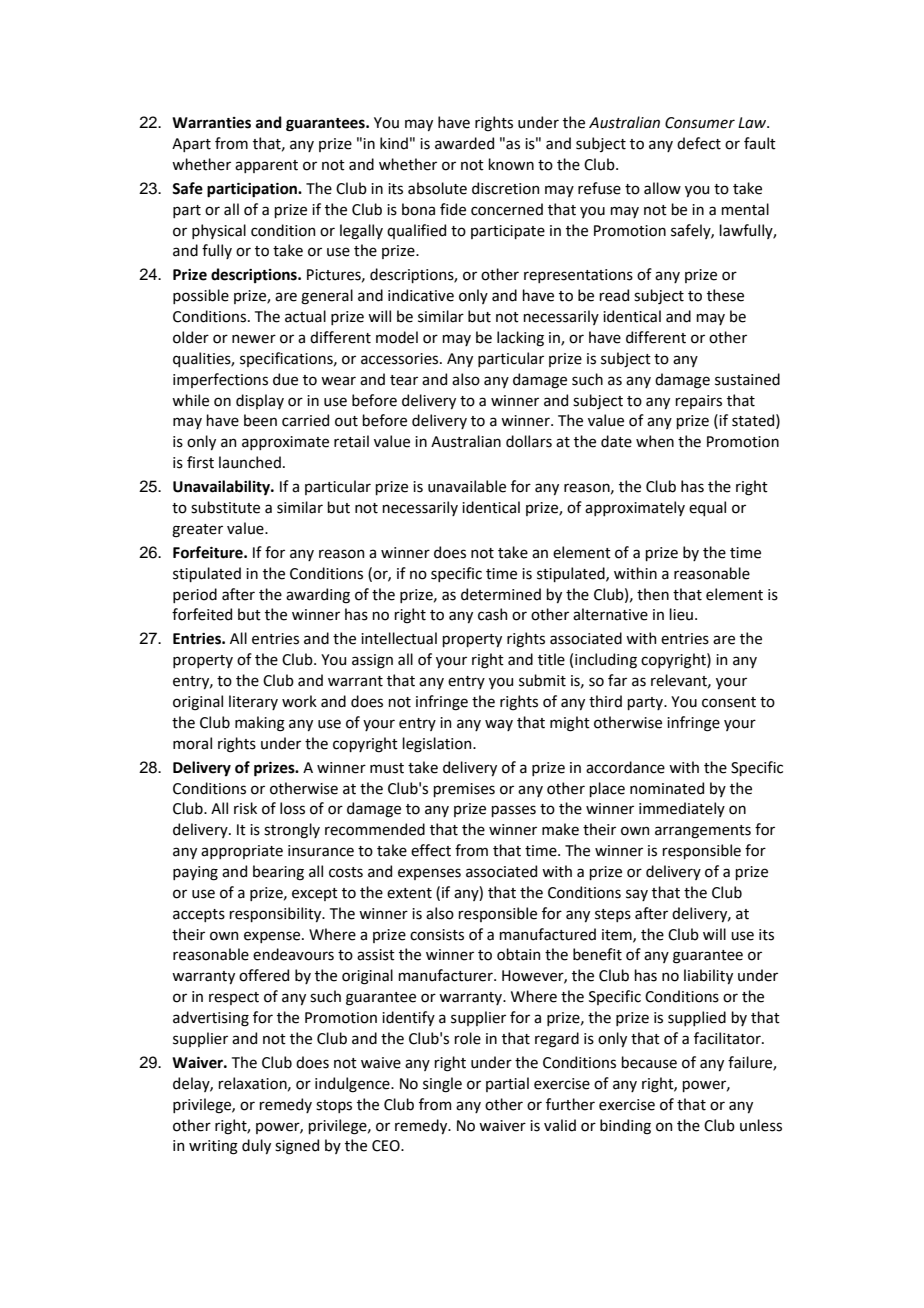  I want to click on substitute, so click(225, 507).
